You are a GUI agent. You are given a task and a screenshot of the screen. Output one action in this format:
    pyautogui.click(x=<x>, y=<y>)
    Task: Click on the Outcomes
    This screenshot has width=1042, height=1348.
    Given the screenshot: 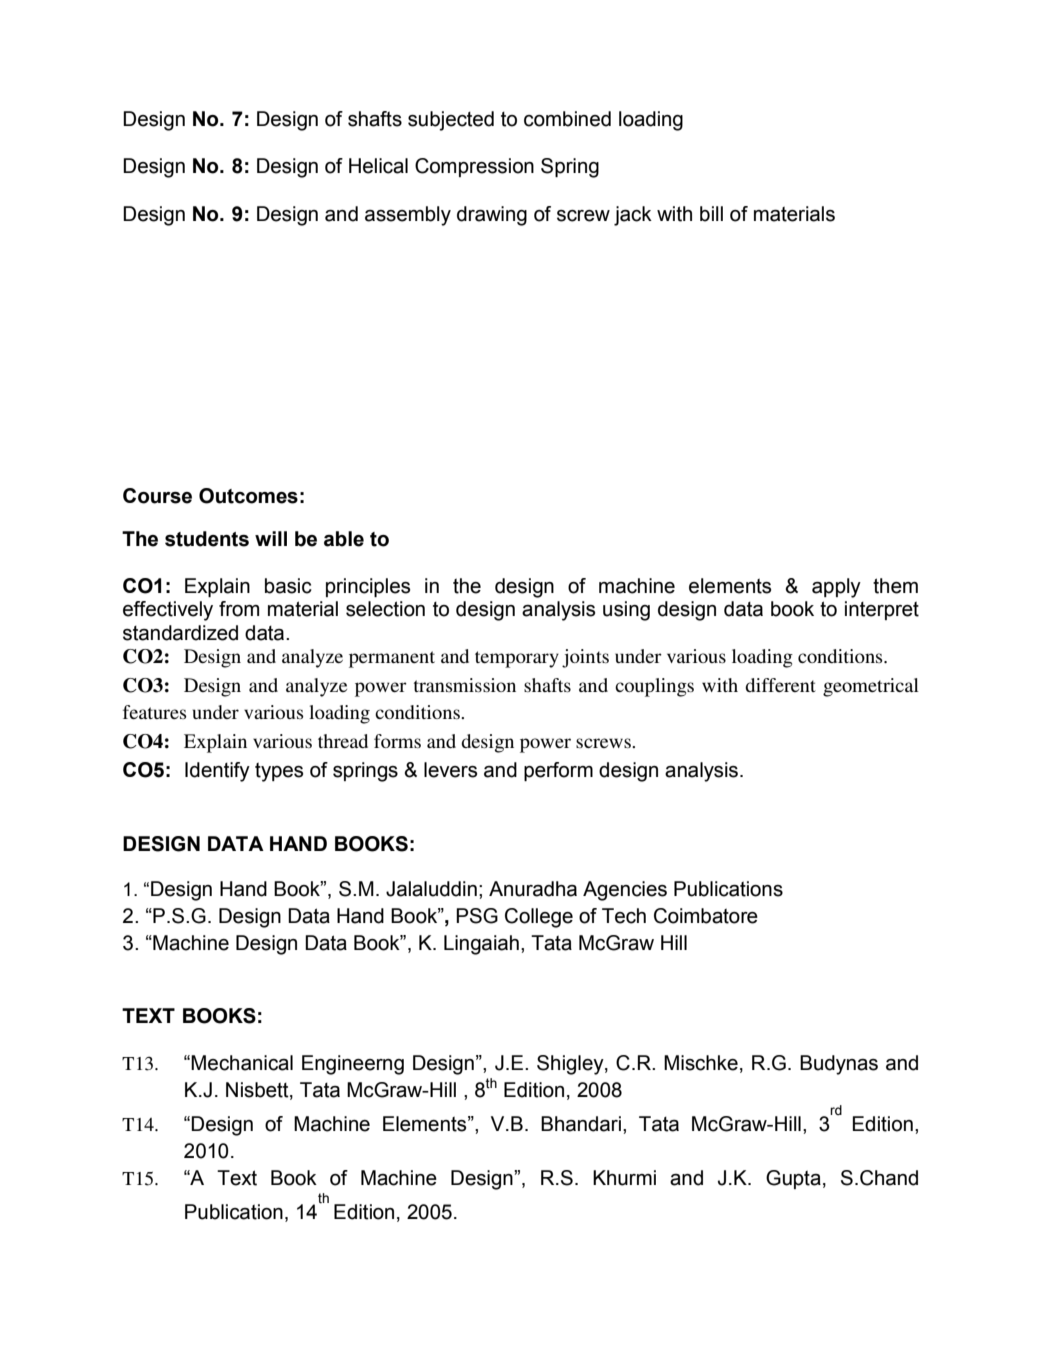 What is the action you would take?
    pyautogui.click(x=248, y=496)
